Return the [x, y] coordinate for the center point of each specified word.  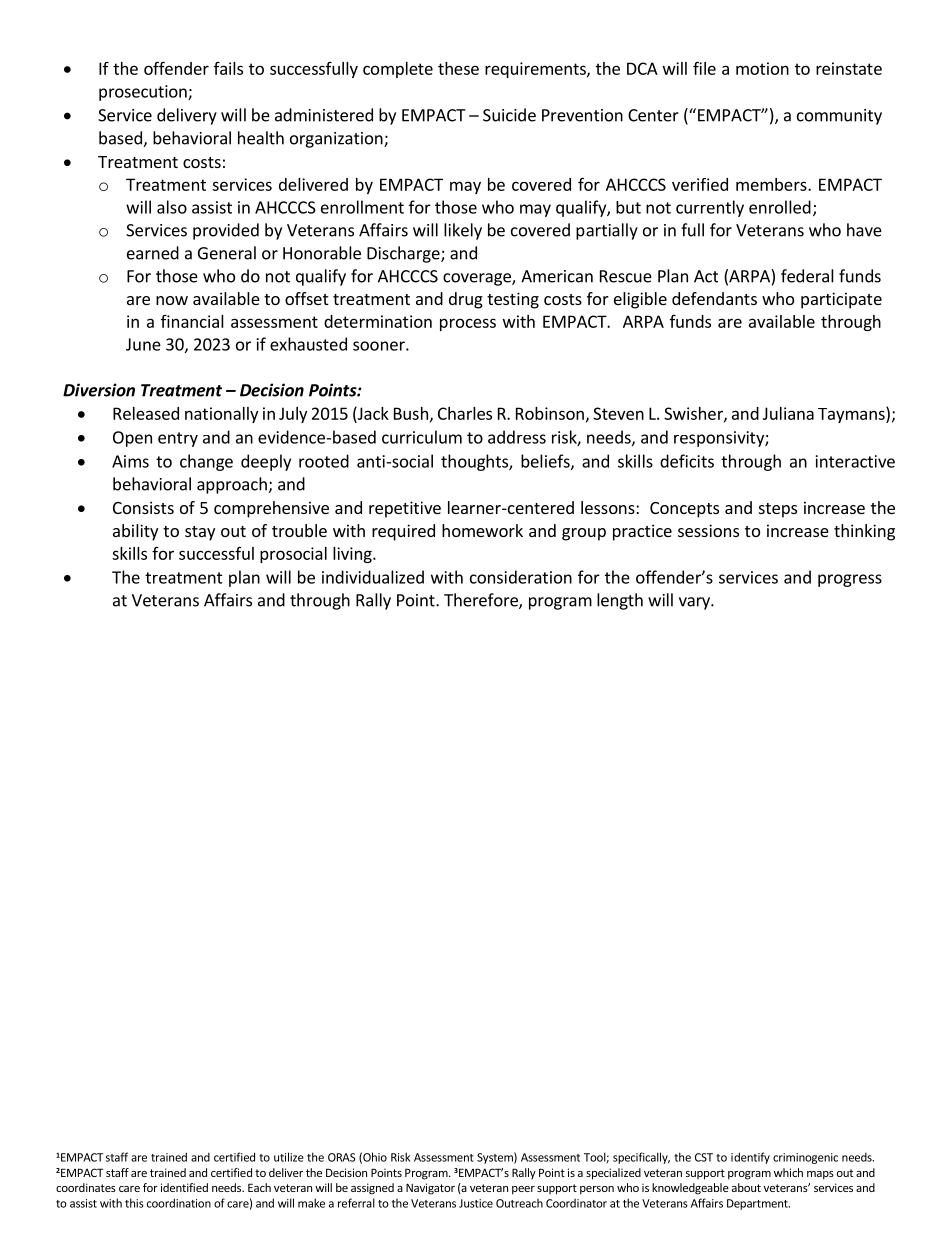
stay [200, 533]
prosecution [144, 93]
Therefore [482, 601]
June [143, 344]
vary [695, 603]
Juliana [788, 413]
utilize [289, 1157]
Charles [465, 413]
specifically [641, 1158]
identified [184, 1187]
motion [762, 68]
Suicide [509, 115]
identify [750, 1158]
